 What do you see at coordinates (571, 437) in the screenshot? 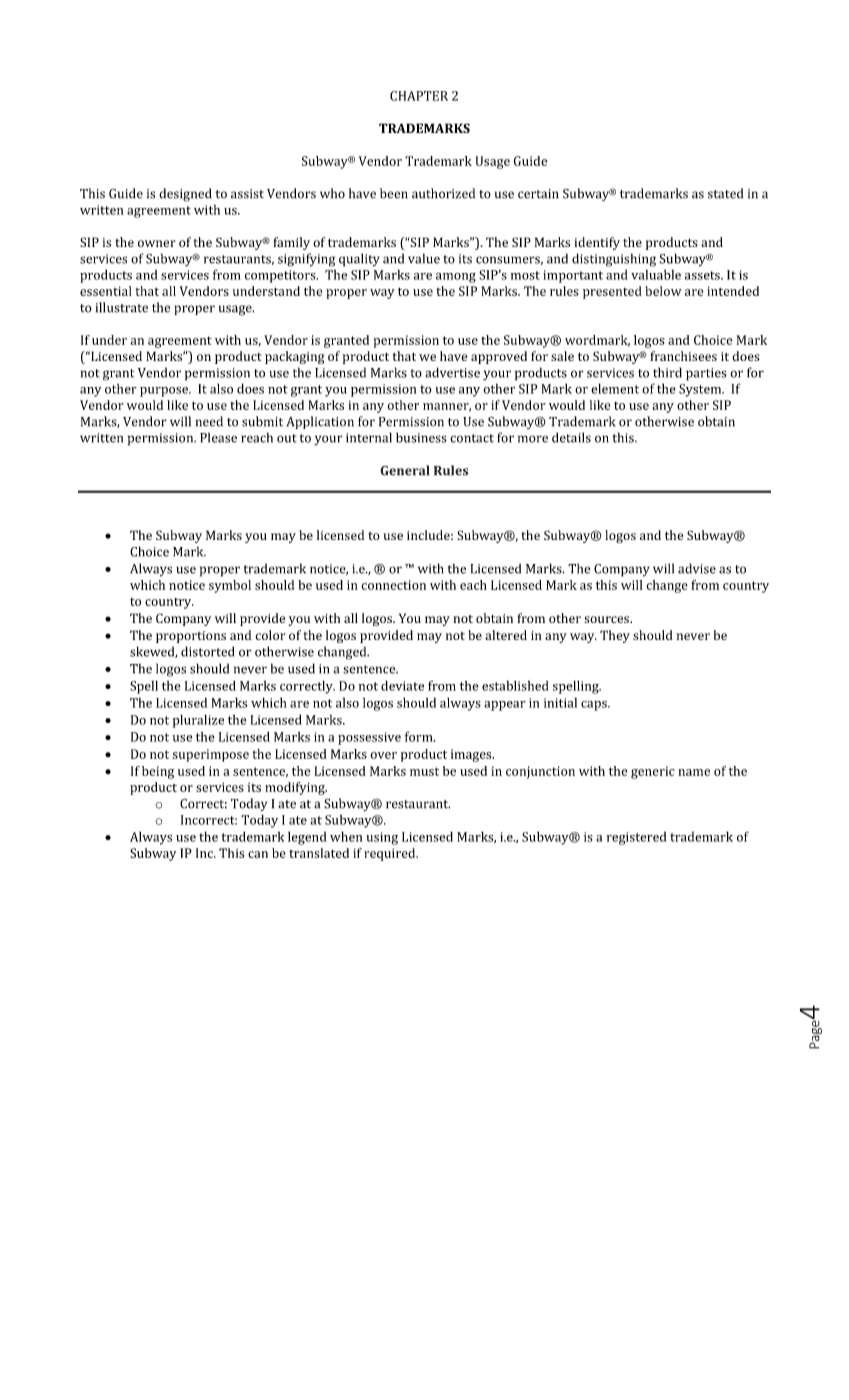
I see `details` at bounding box center [571, 437].
